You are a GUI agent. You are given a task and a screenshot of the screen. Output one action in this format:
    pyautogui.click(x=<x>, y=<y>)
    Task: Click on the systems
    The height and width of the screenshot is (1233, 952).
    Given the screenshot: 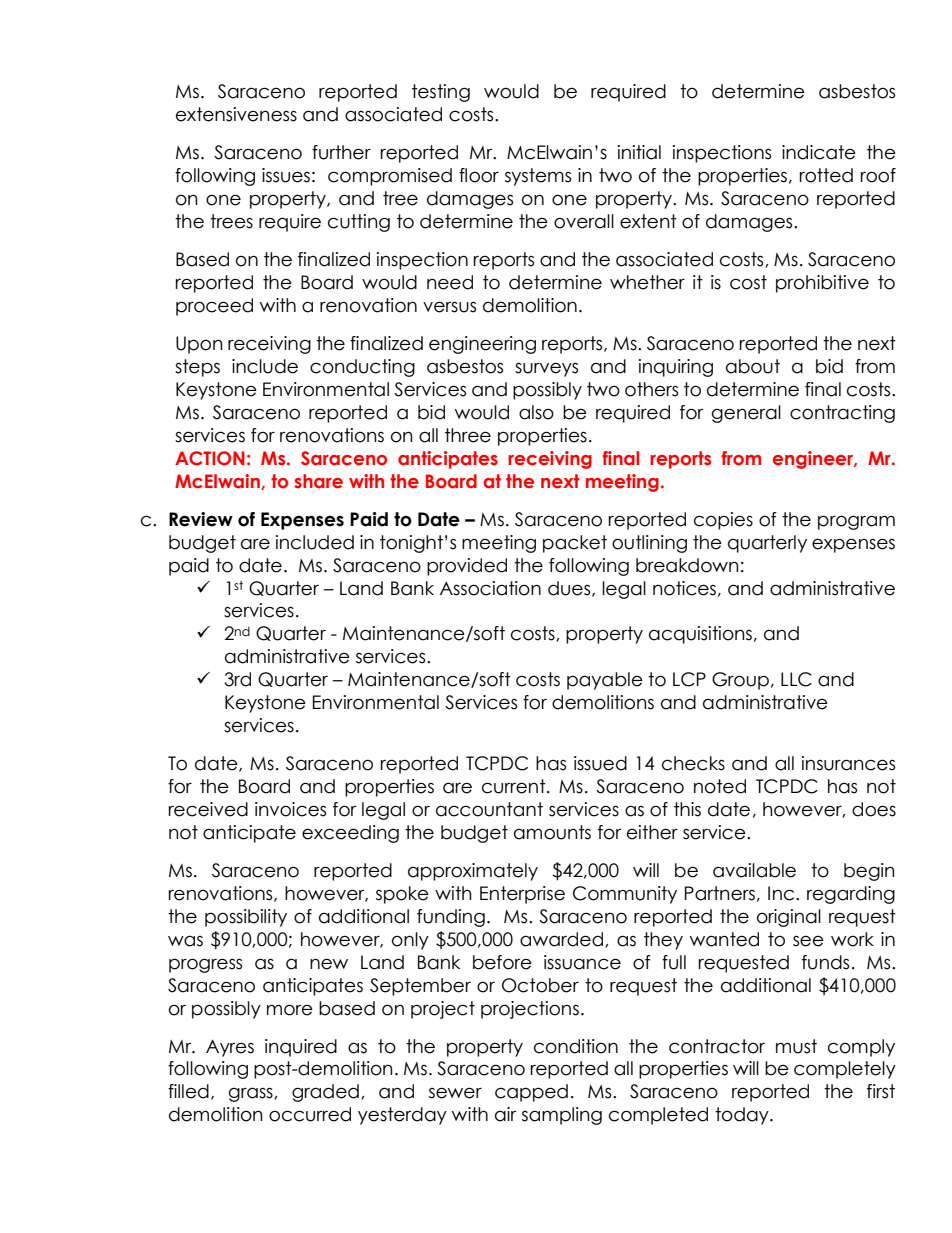 What is the action you would take?
    pyautogui.click(x=538, y=177)
